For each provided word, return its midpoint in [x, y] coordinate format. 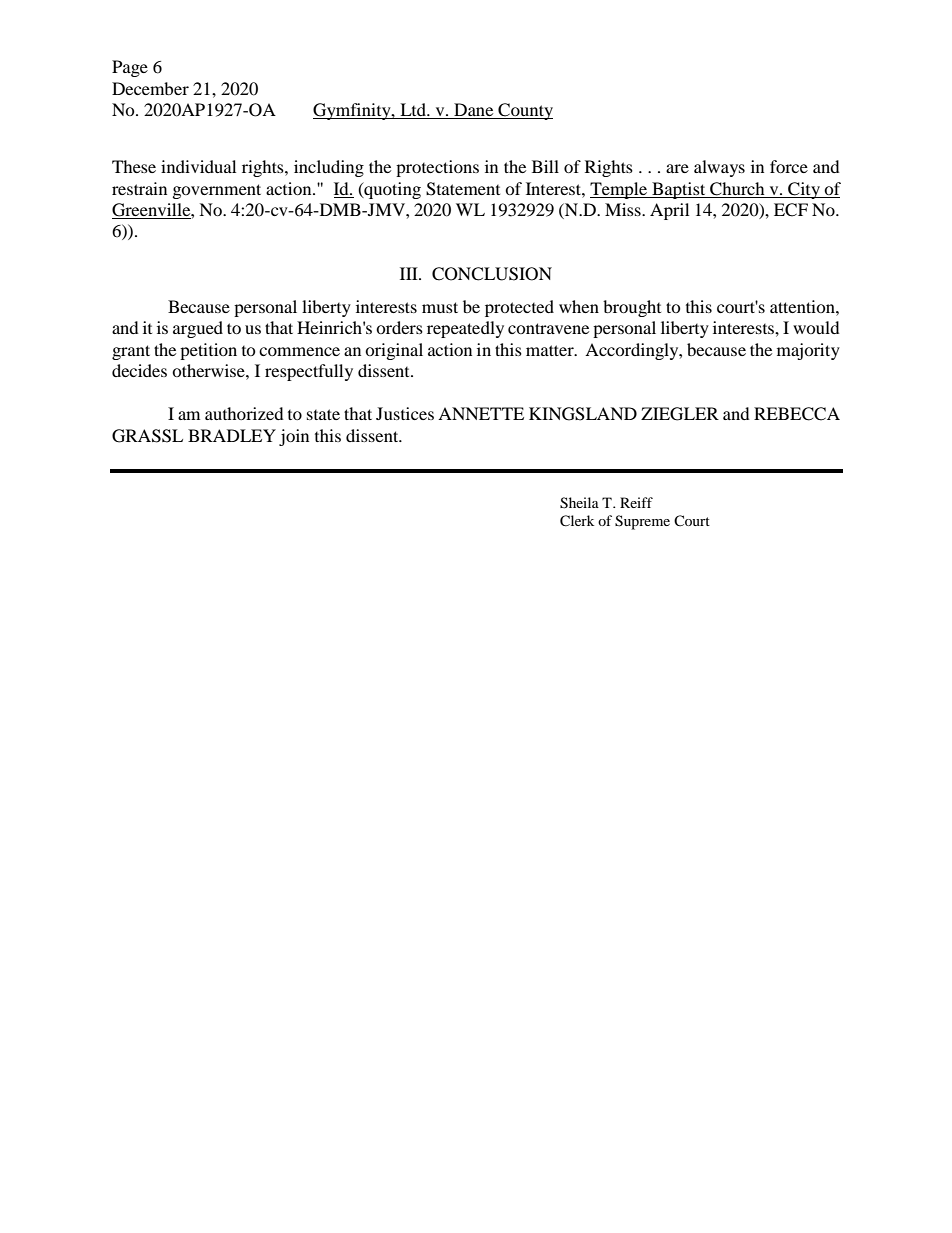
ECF [791, 210]
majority [808, 351]
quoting [391, 190]
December [150, 88]
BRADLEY [232, 435]
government [217, 191]
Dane [474, 111]
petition [208, 351]
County [524, 111]
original [394, 351]
